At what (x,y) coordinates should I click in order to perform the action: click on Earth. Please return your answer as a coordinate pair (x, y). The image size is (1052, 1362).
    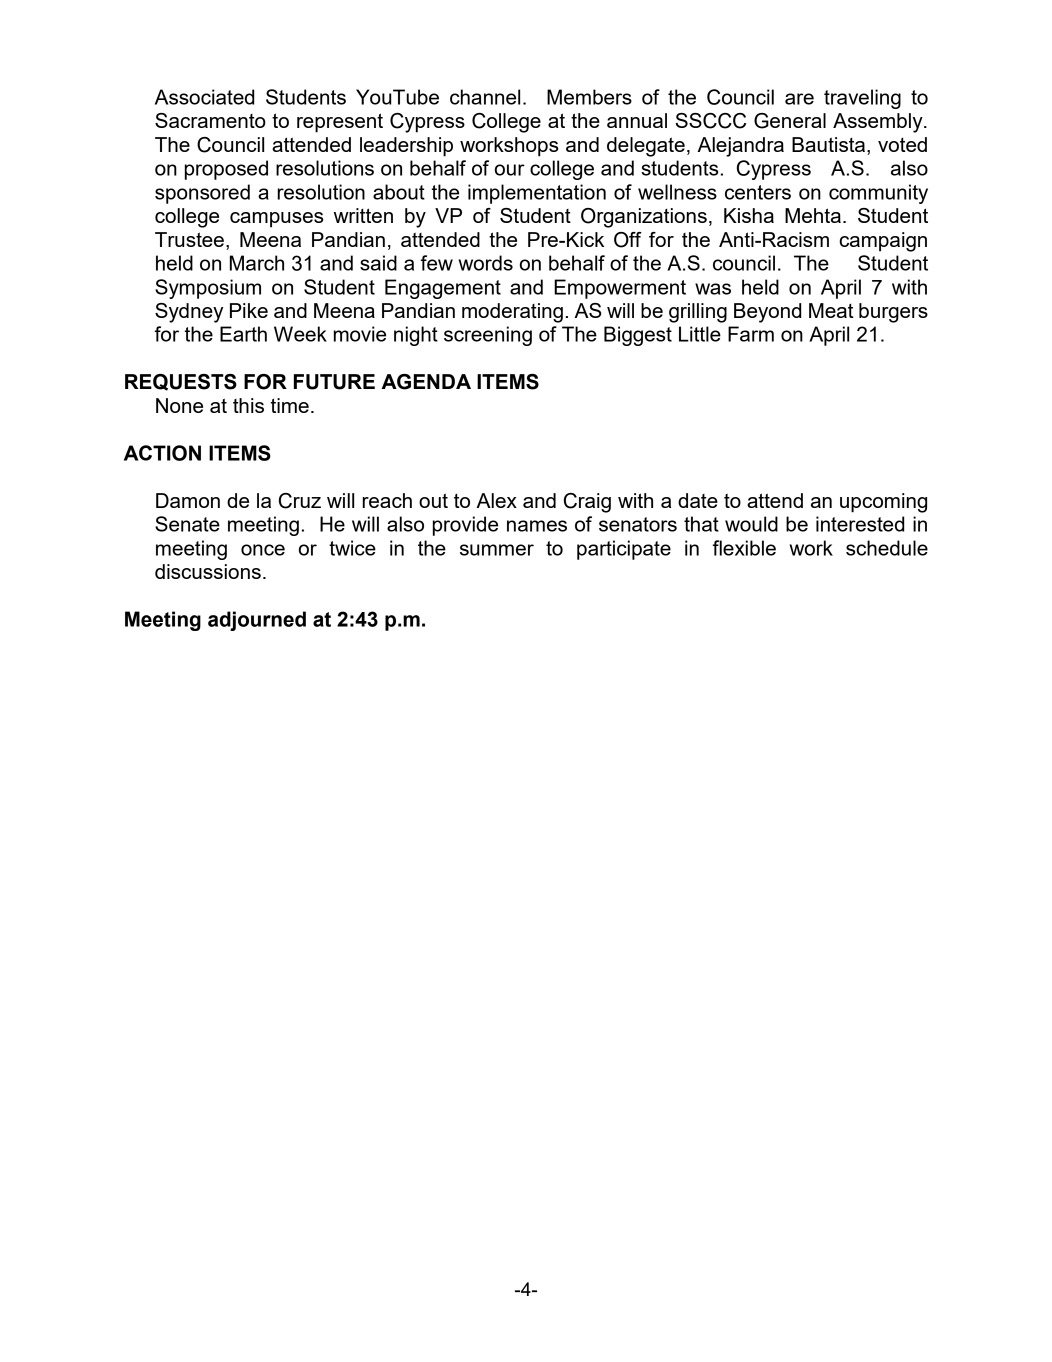
    Looking at the image, I should click on (243, 334).
